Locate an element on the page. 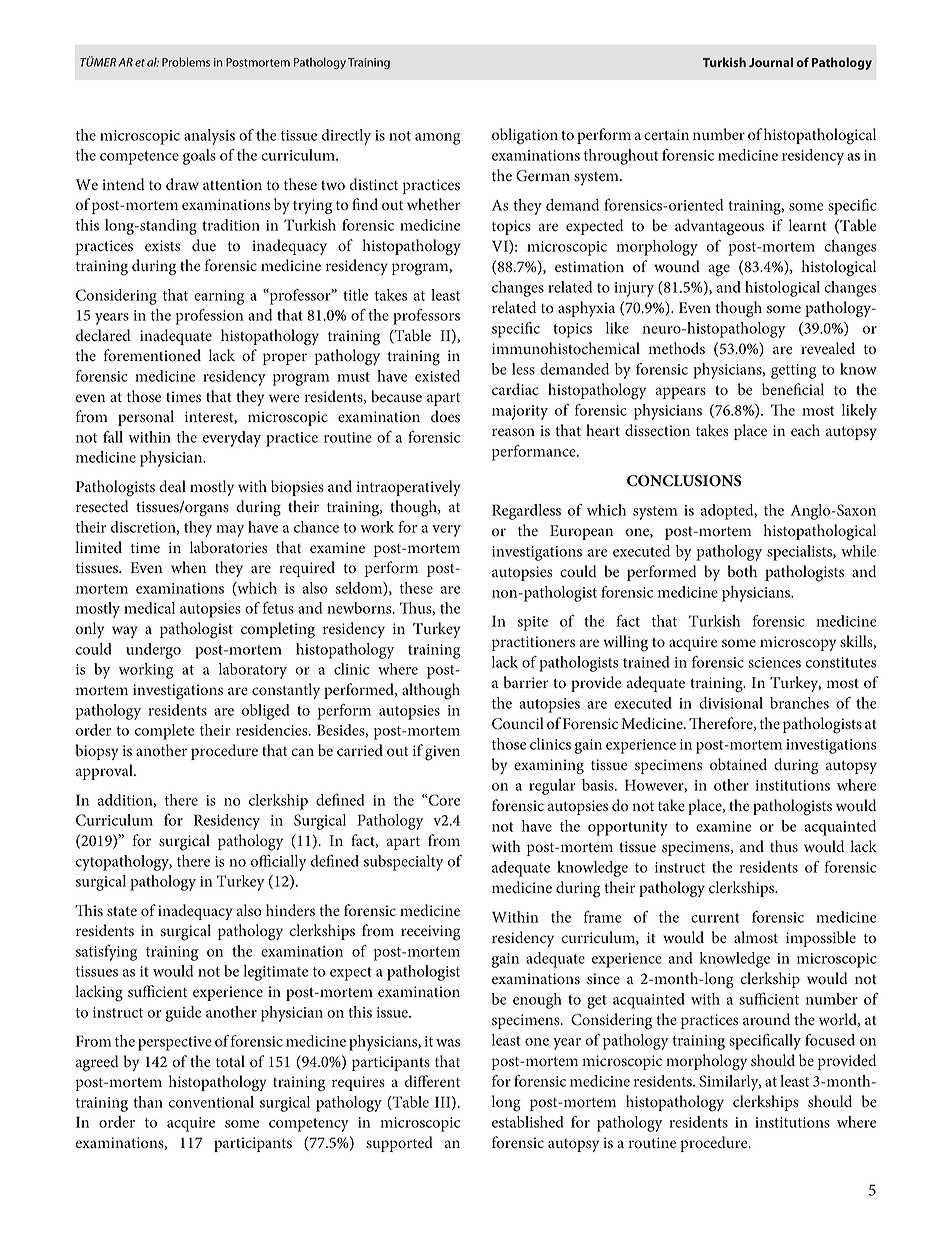  Problems is located at coordinates (186, 62).
